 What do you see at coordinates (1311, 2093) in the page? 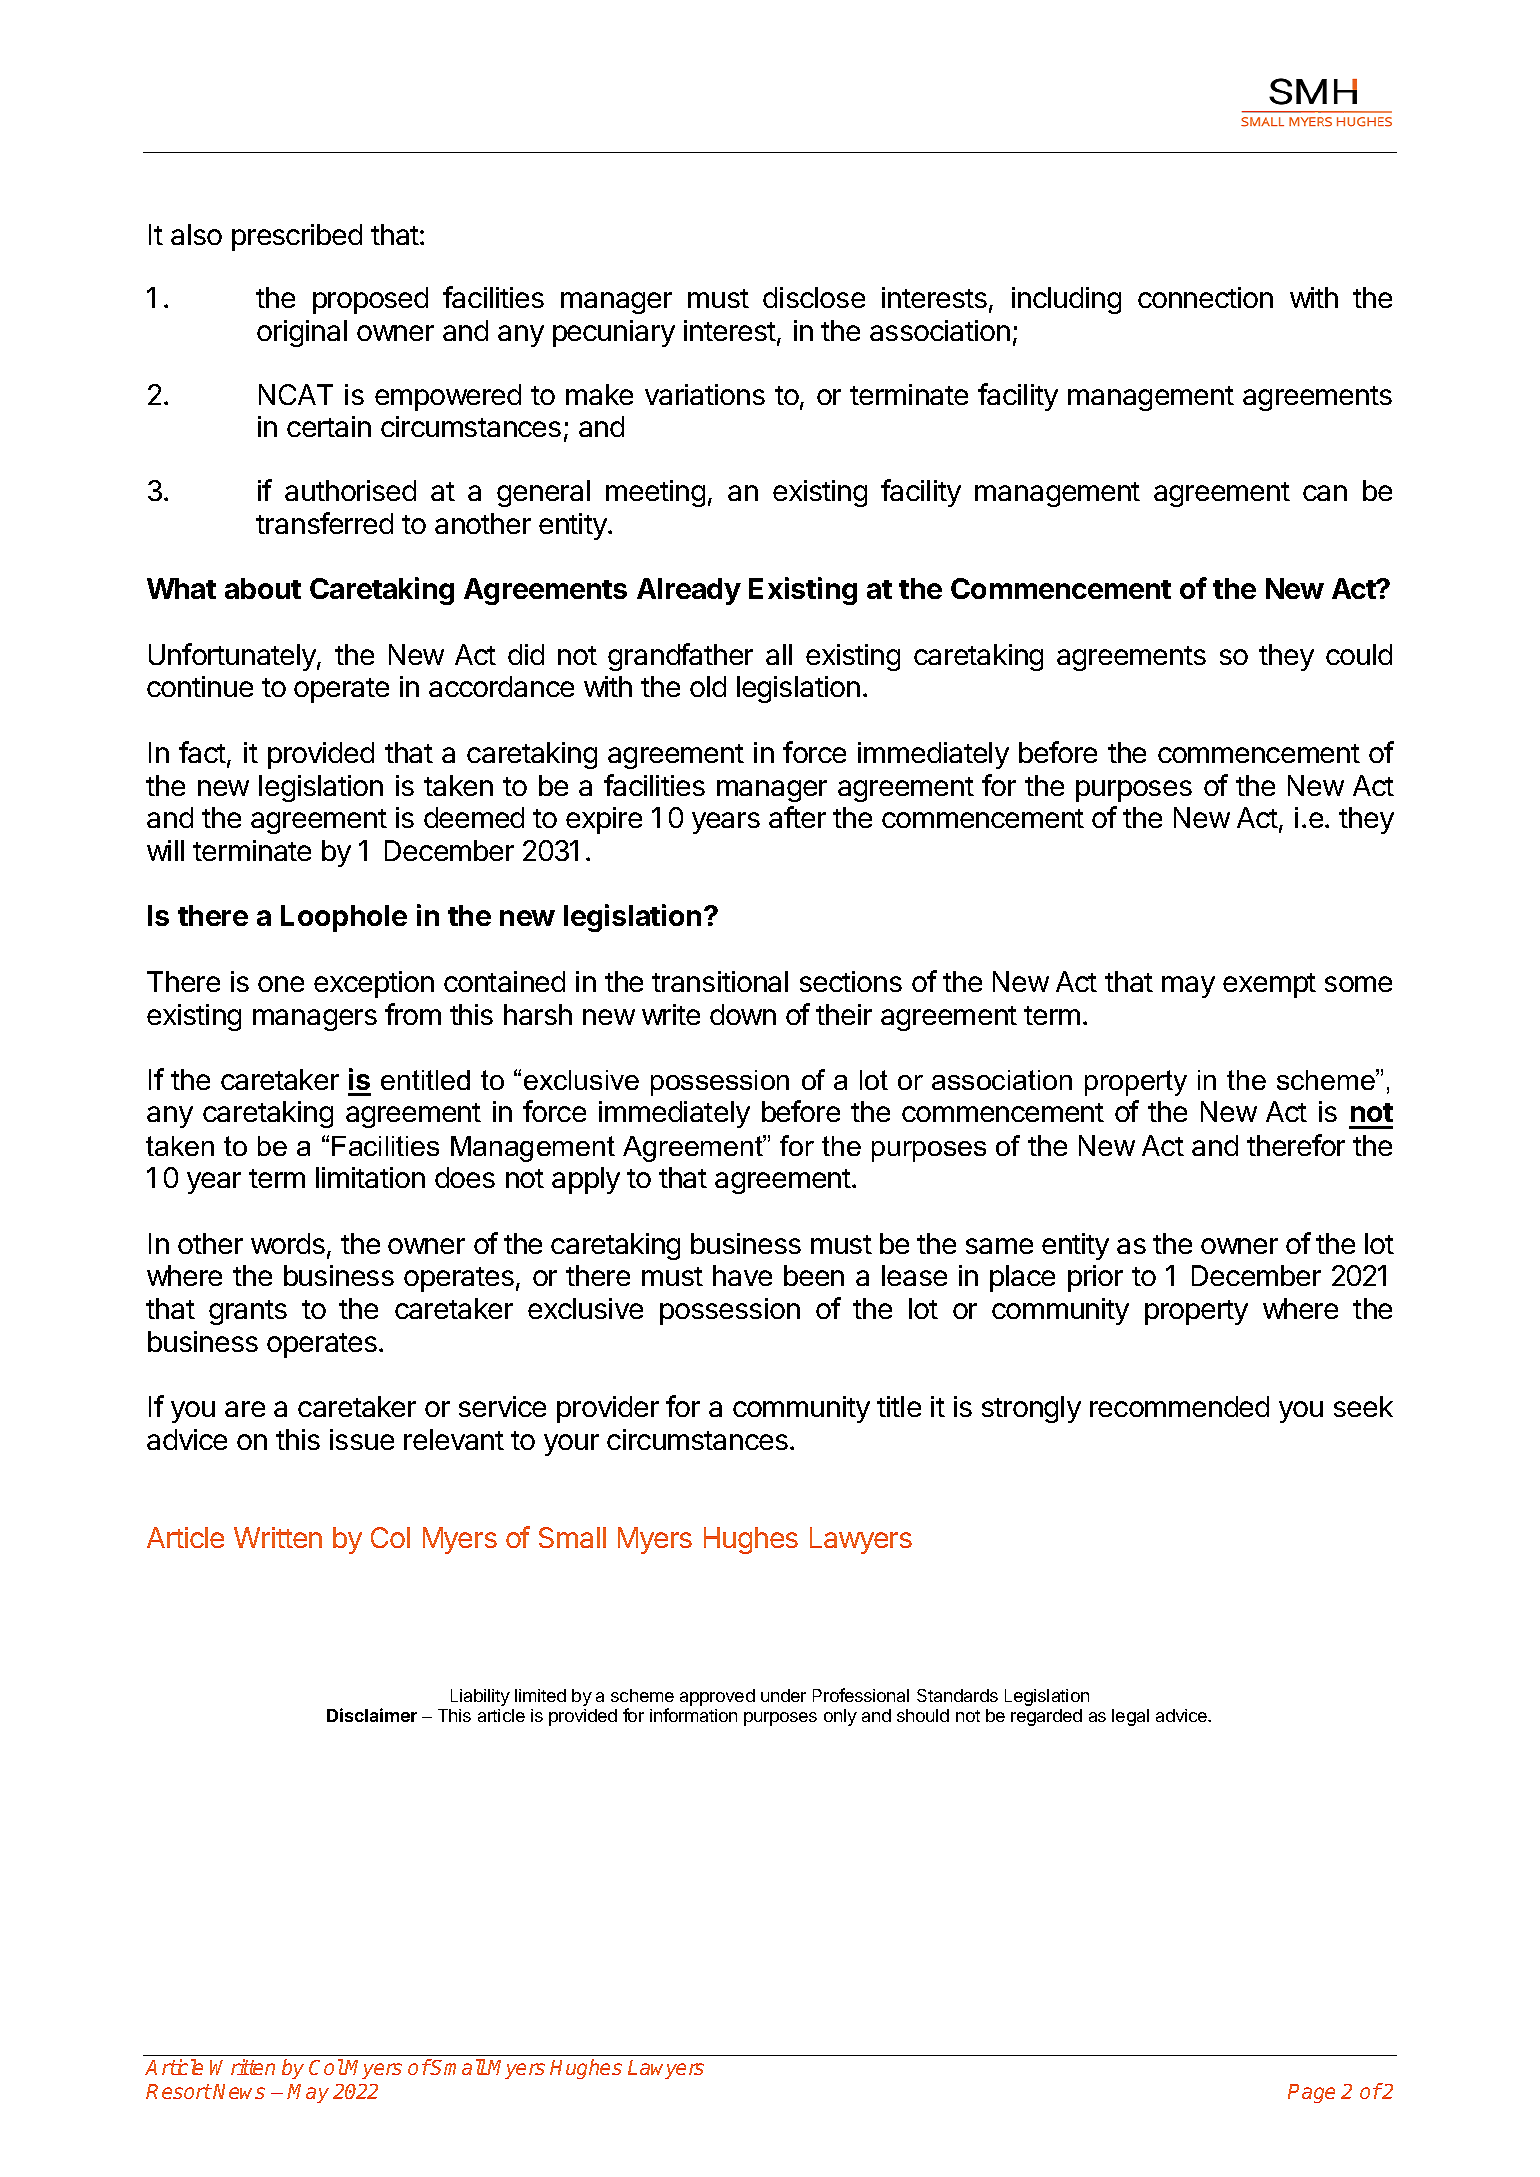
I see `Page` at bounding box center [1311, 2093].
